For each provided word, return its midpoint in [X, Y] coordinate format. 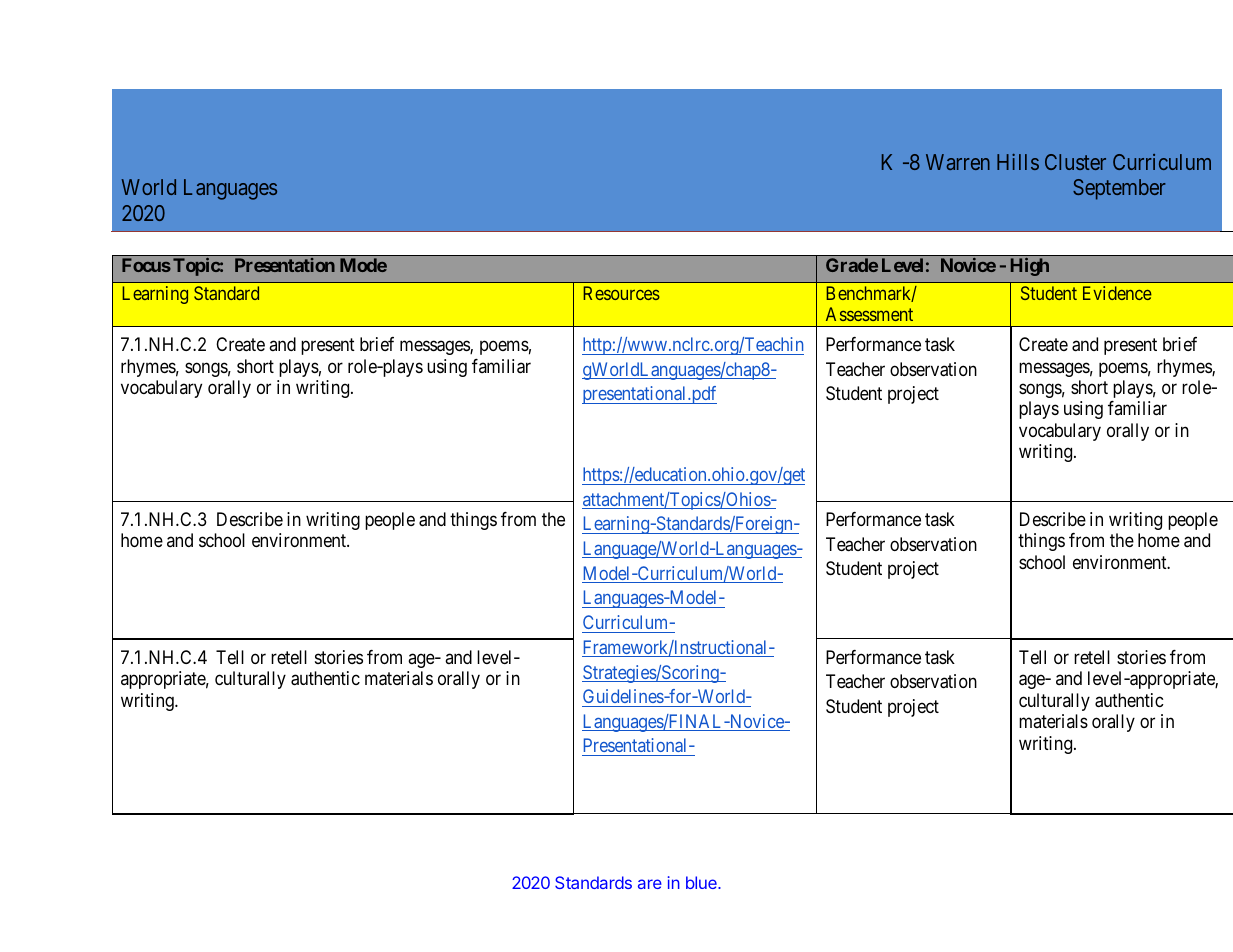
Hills [1018, 162]
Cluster [1075, 162]
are [650, 884]
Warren [958, 162]
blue [702, 882]
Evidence [1117, 293]
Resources [621, 293]
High [1030, 267]
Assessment [869, 314]
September [1119, 189]
